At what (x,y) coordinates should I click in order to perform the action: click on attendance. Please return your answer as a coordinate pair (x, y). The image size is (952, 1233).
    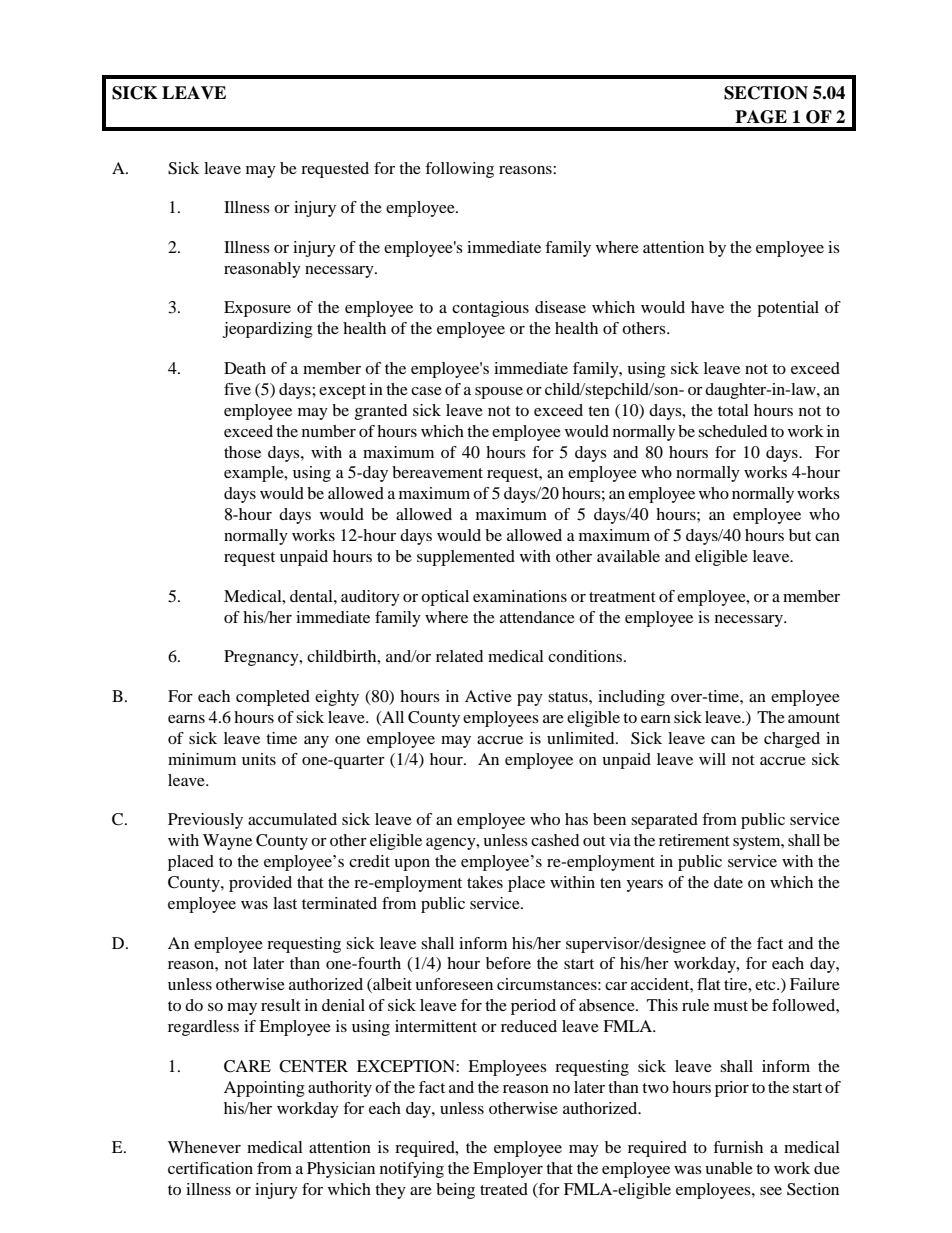
    Looking at the image, I should click on (537, 617).
